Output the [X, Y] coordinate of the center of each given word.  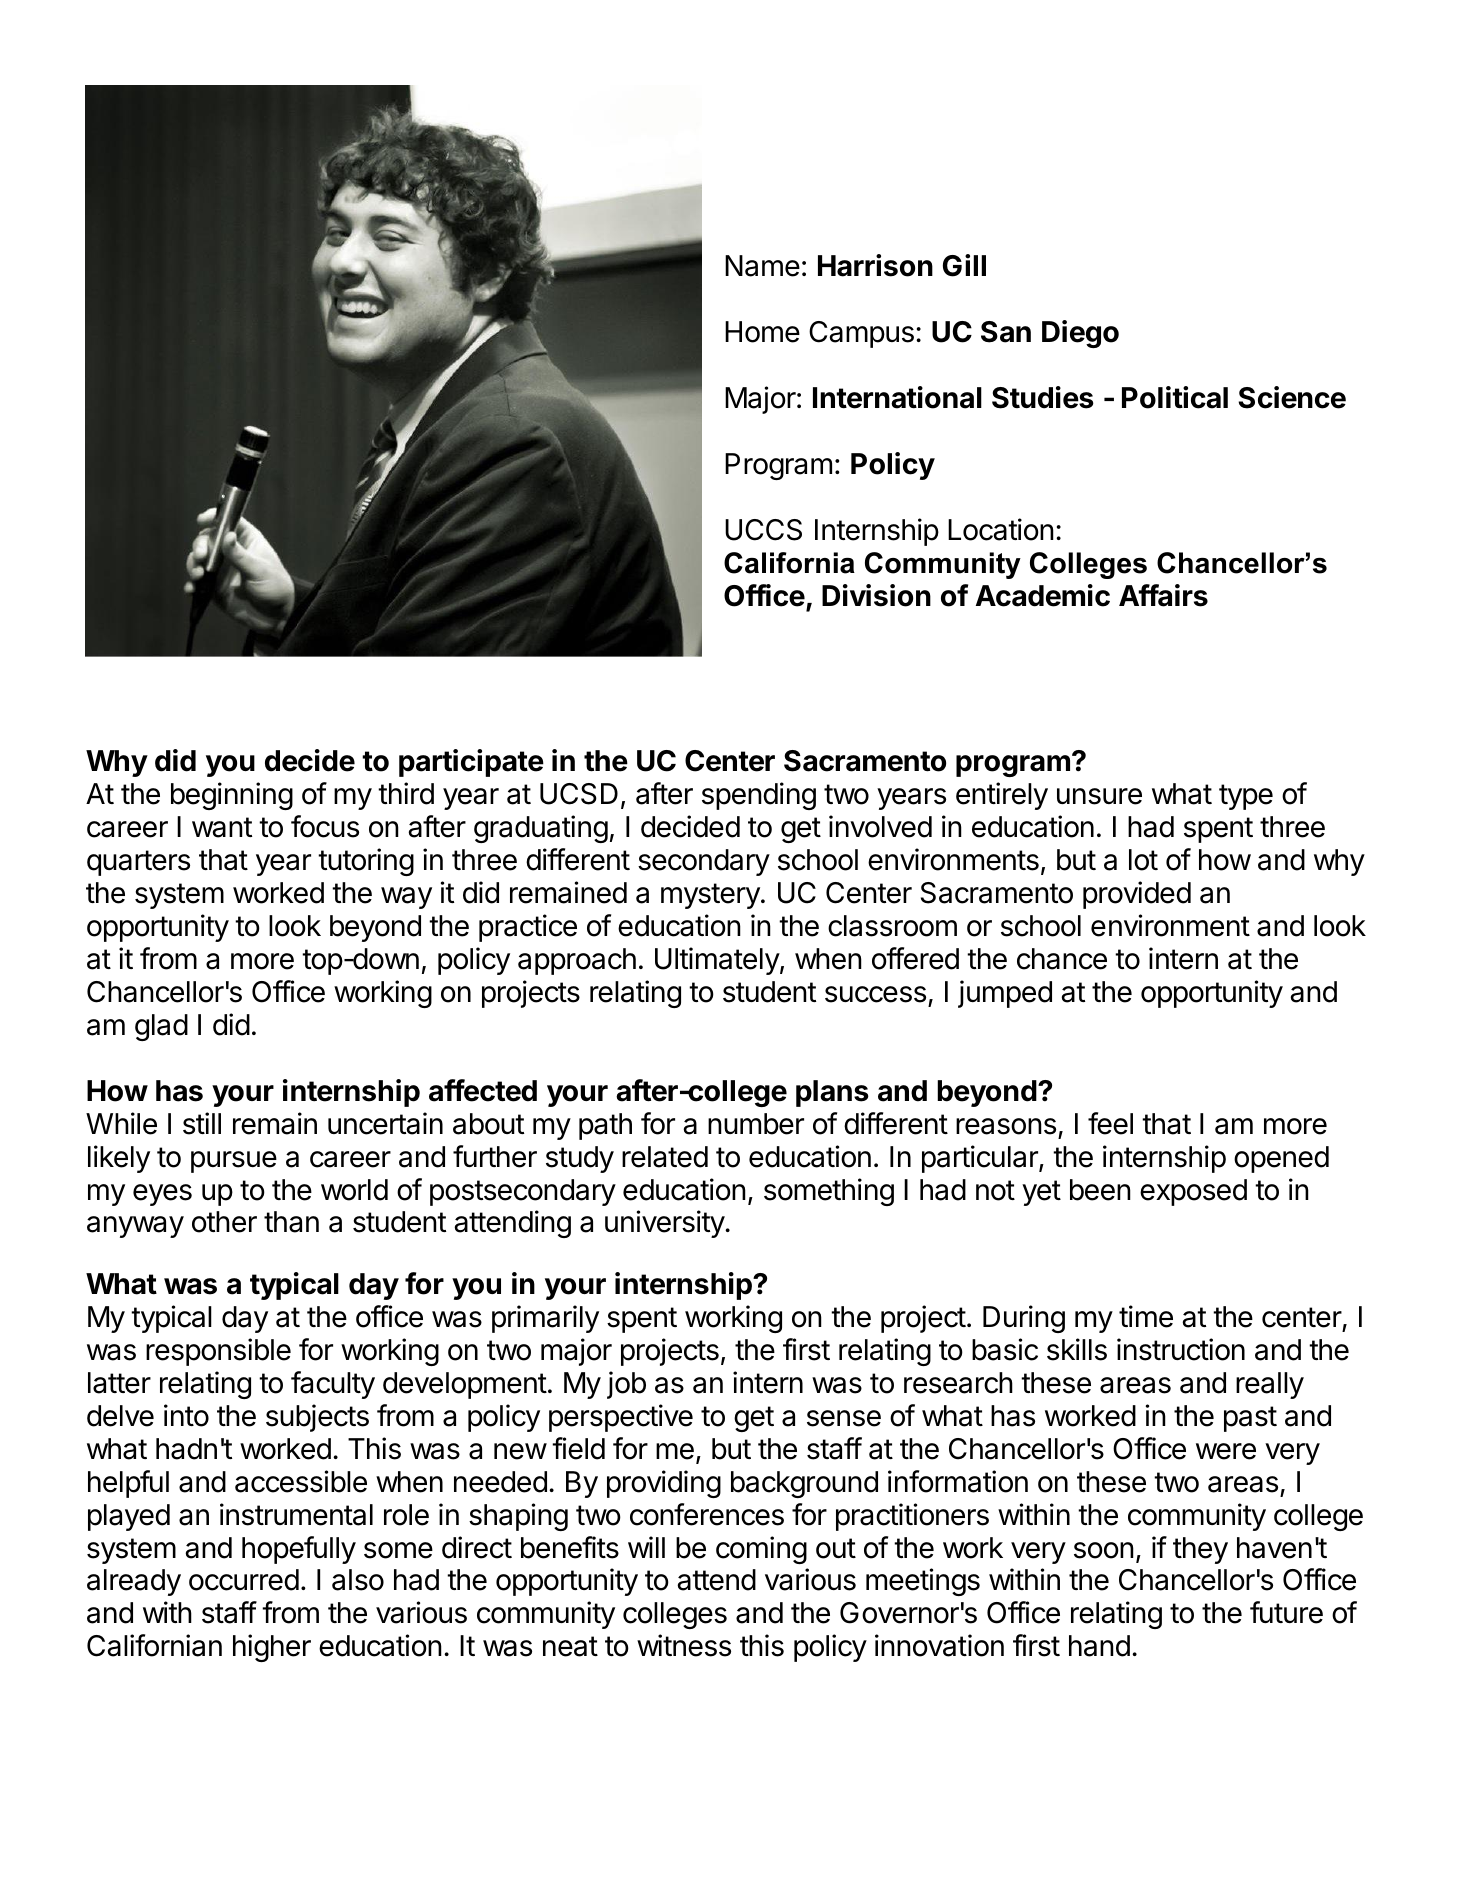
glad [161, 1027]
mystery [711, 896]
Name [762, 266]
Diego [1080, 334]
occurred [244, 1580]
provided [1137, 895]
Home [762, 332]
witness [684, 1645]
